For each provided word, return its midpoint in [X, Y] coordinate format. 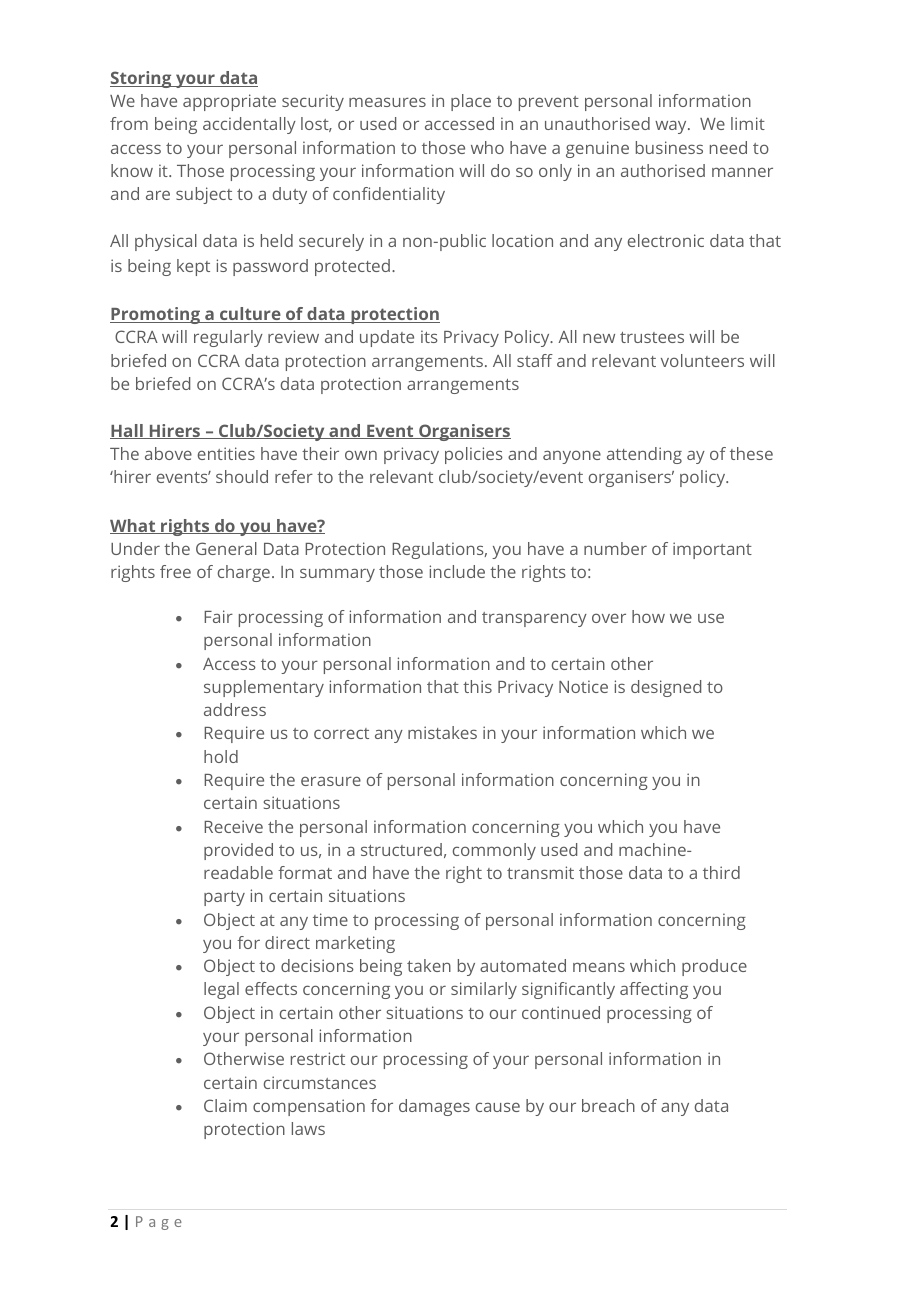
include [457, 571]
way [672, 127]
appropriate [229, 102]
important [712, 550]
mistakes [442, 732]
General [226, 548]
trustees [652, 337]
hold [221, 756]
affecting [654, 990]
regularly [228, 338]
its [429, 336]
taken [429, 965]
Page [159, 1223]
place [471, 102]
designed [666, 688]
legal [221, 990]
